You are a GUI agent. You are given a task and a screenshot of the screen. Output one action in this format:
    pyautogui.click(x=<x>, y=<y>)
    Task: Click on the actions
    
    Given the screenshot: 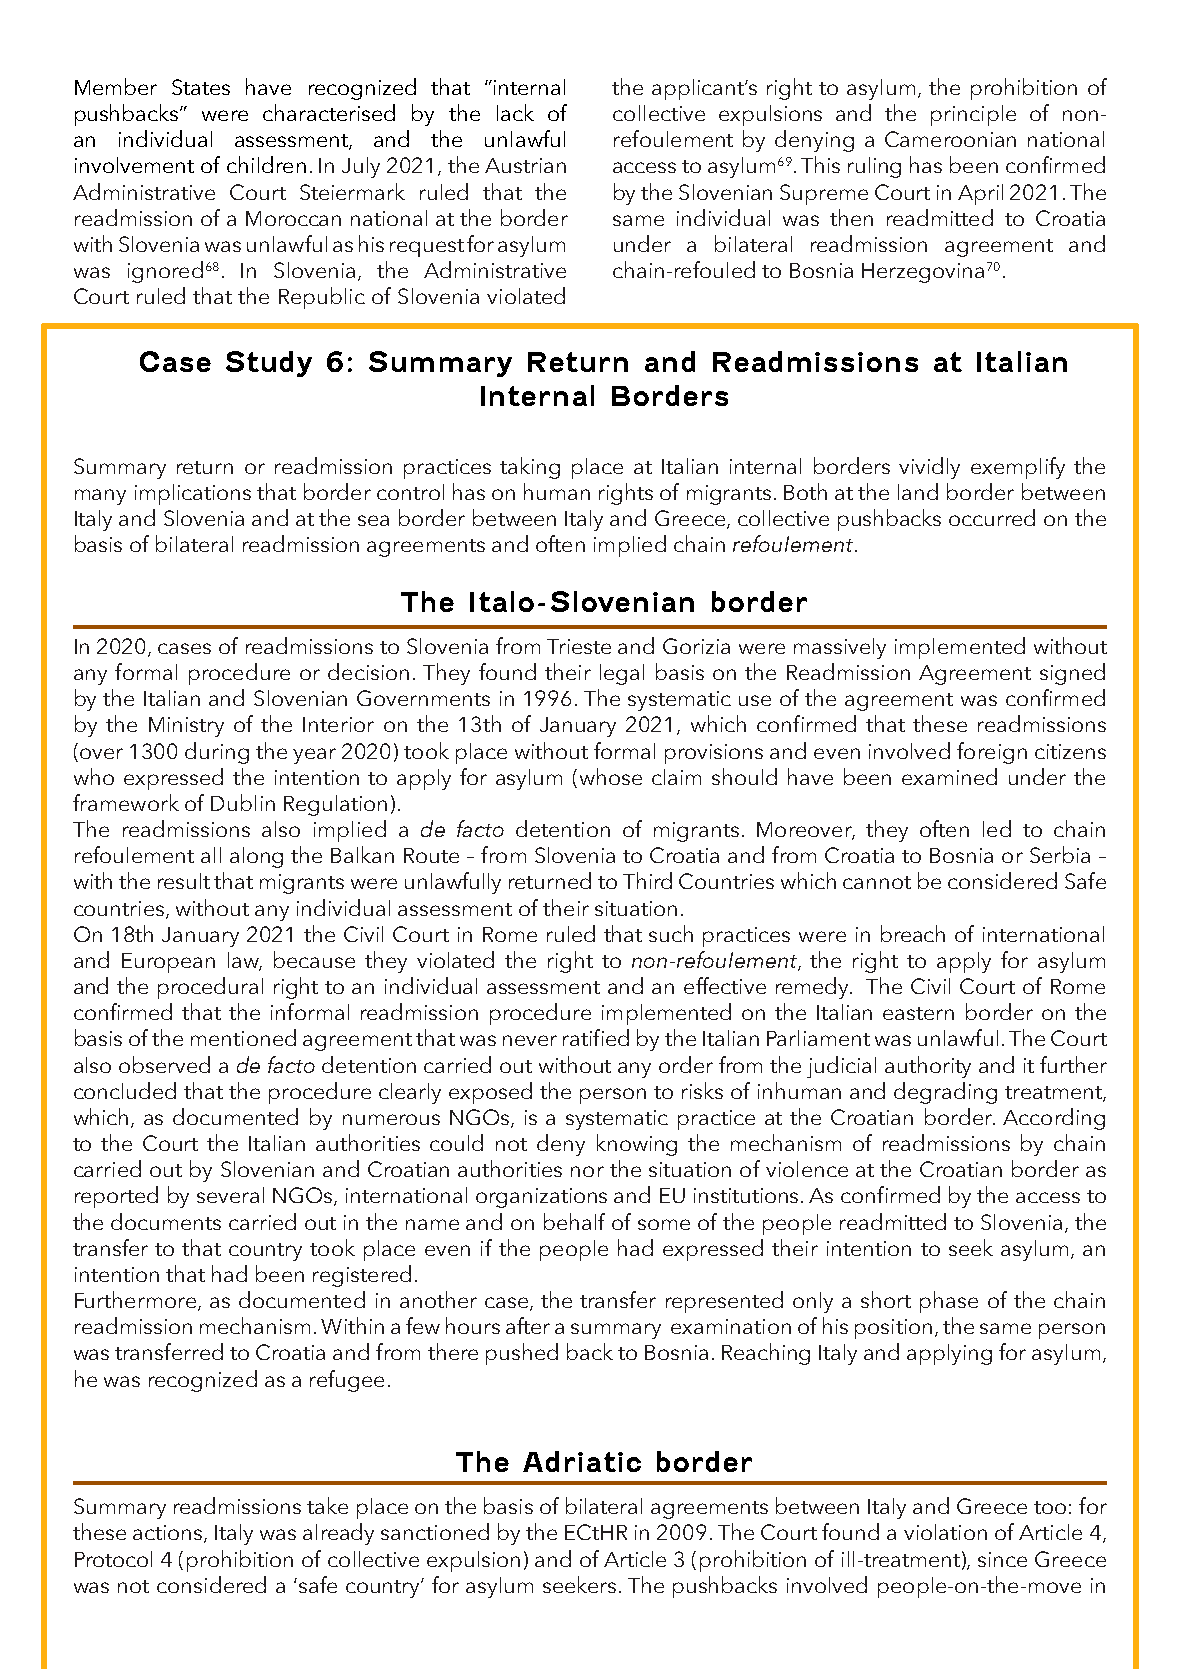 What is the action you would take?
    pyautogui.click(x=169, y=1534)
